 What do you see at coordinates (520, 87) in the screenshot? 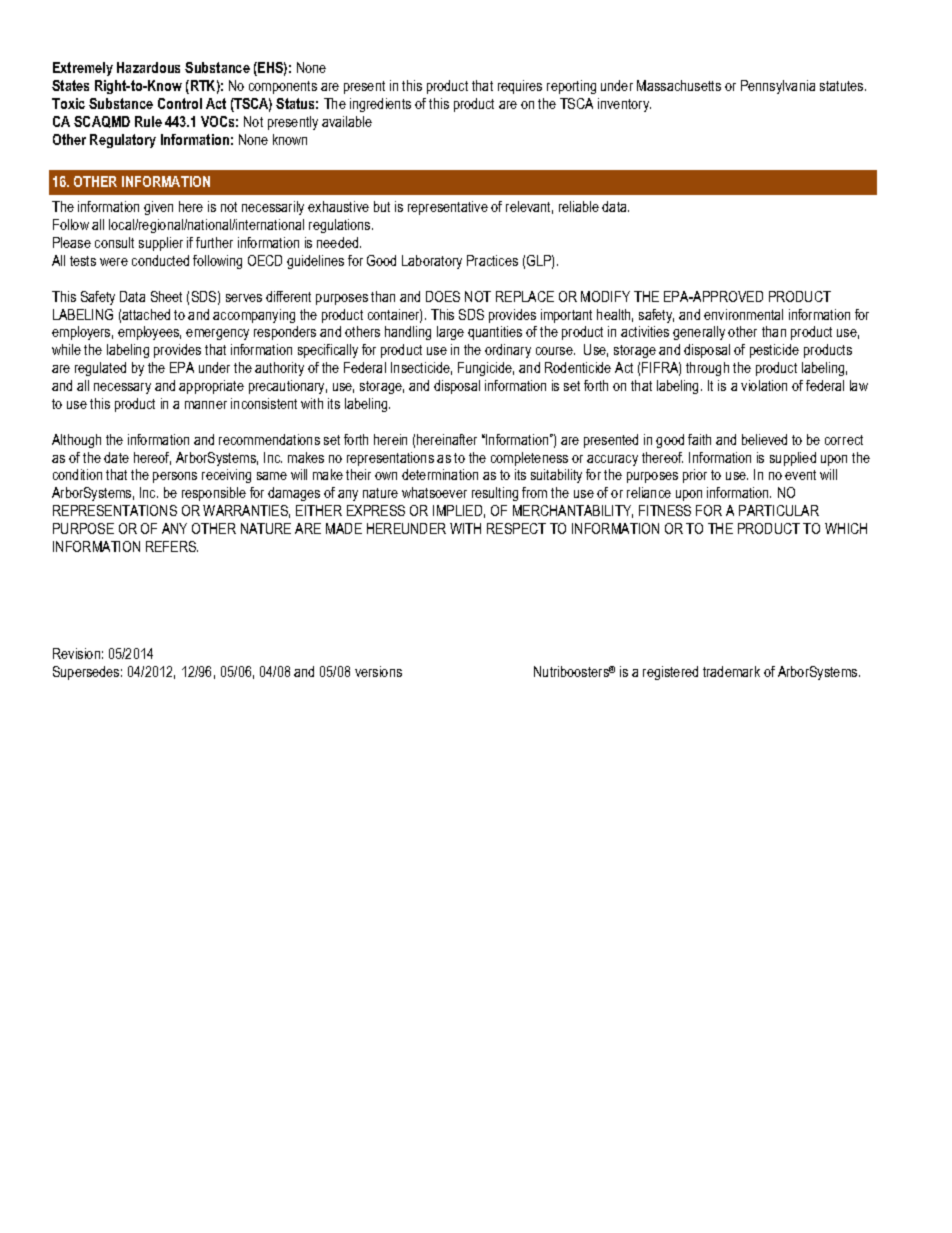
I see `requires` at bounding box center [520, 87].
